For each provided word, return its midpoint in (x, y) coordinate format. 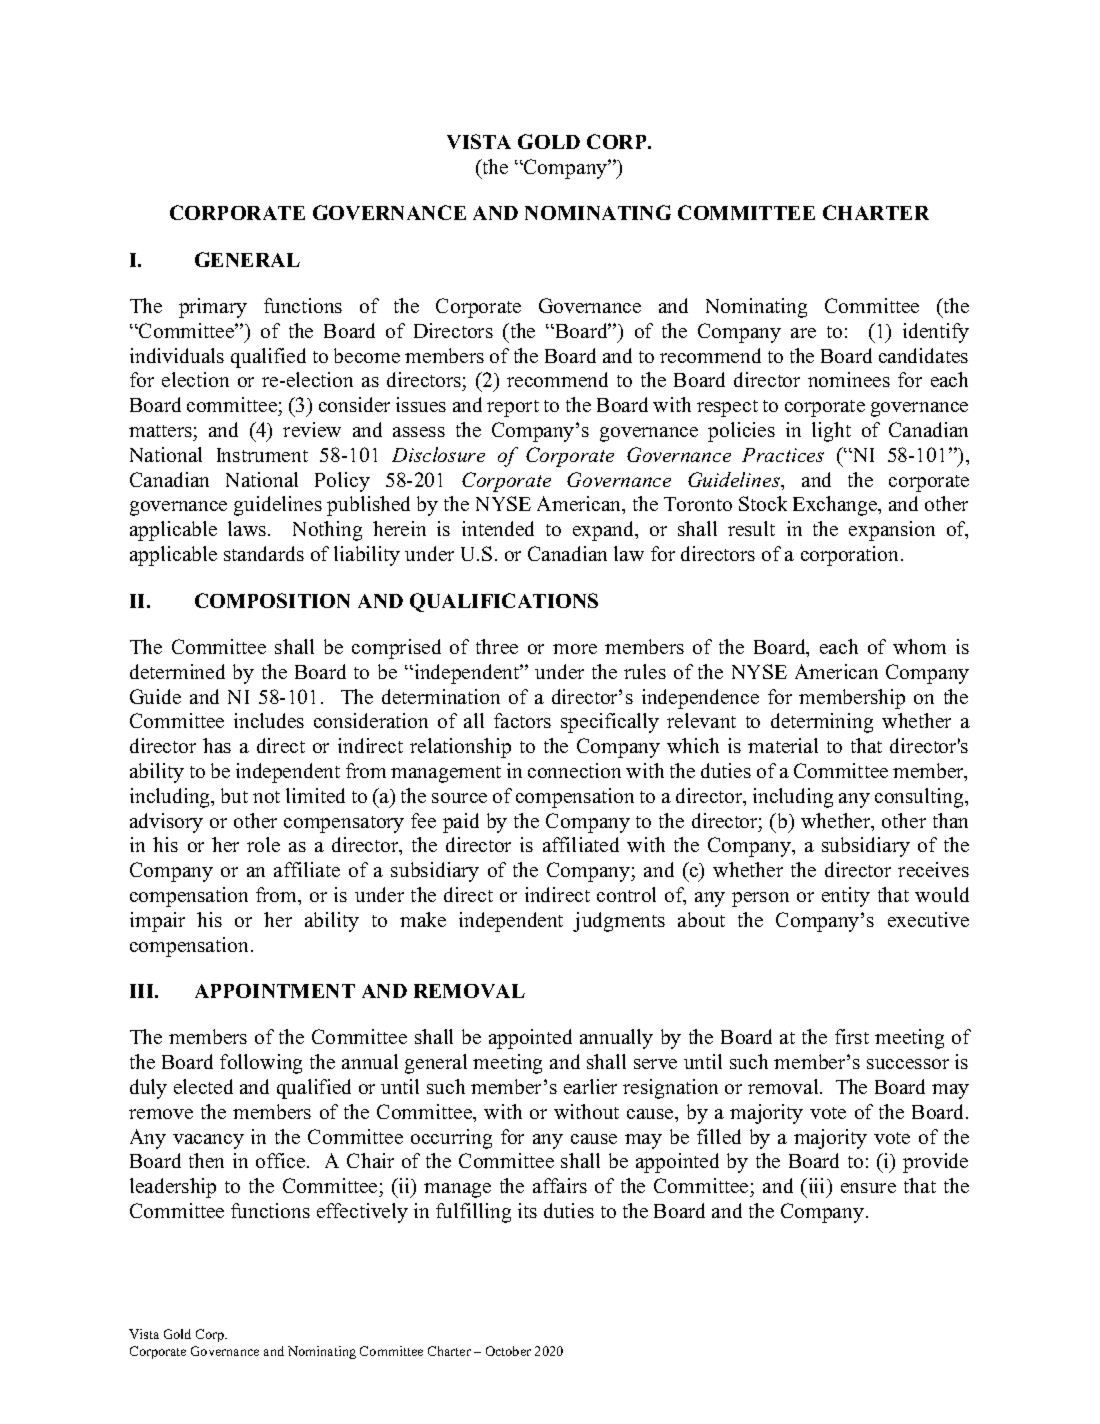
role (263, 844)
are (803, 333)
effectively (362, 1213)
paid (461, 823)
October (508, 1351)
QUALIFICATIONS (504, 602)
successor (908, 1064)
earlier (590, 1086)
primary (213, 308)
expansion (892, 531)
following (261, 1064)
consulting (920, 798)
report (513, 408)
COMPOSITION (272, 600)
